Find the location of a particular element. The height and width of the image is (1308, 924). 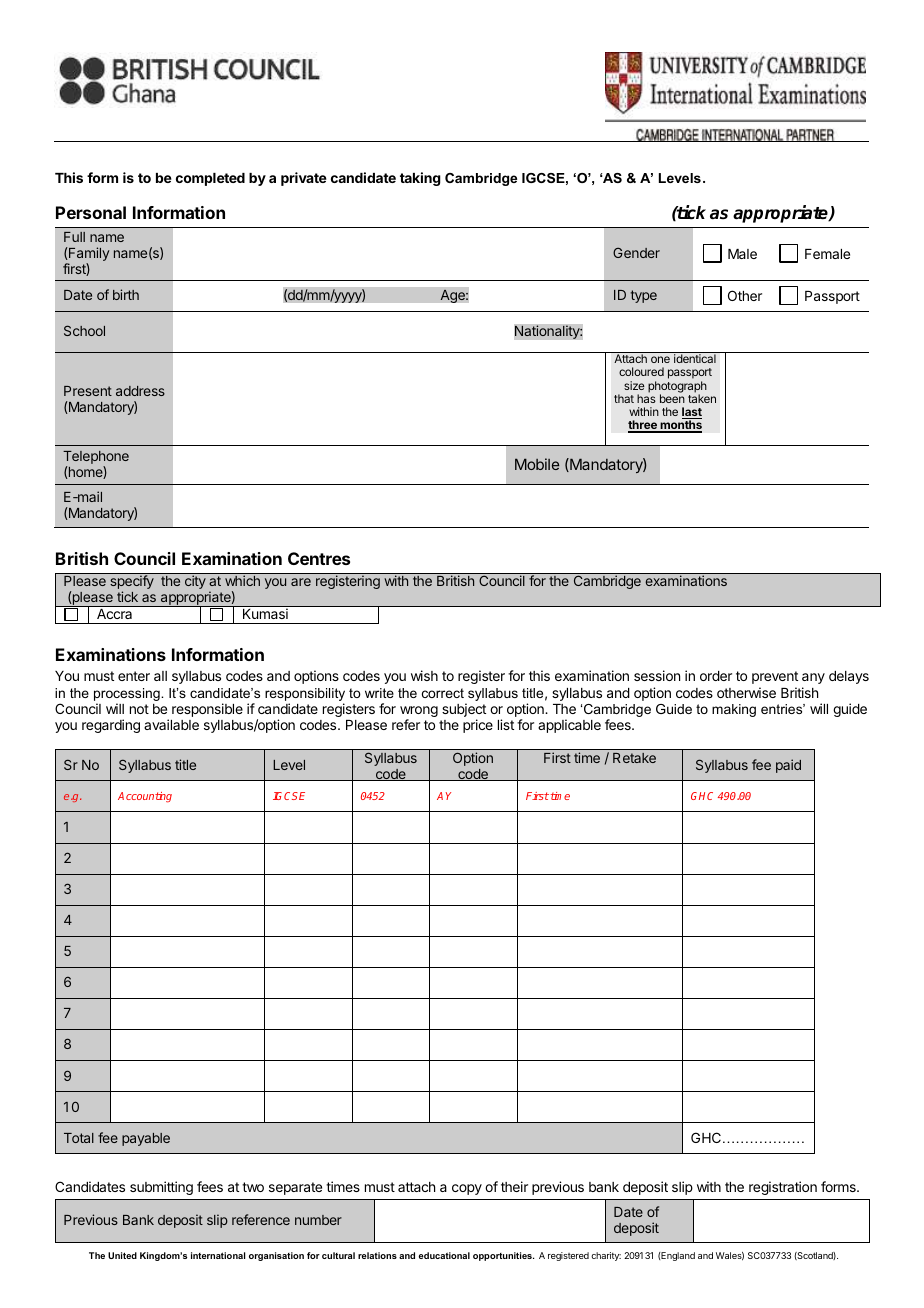

completed is located at coordinates (210, 179).
